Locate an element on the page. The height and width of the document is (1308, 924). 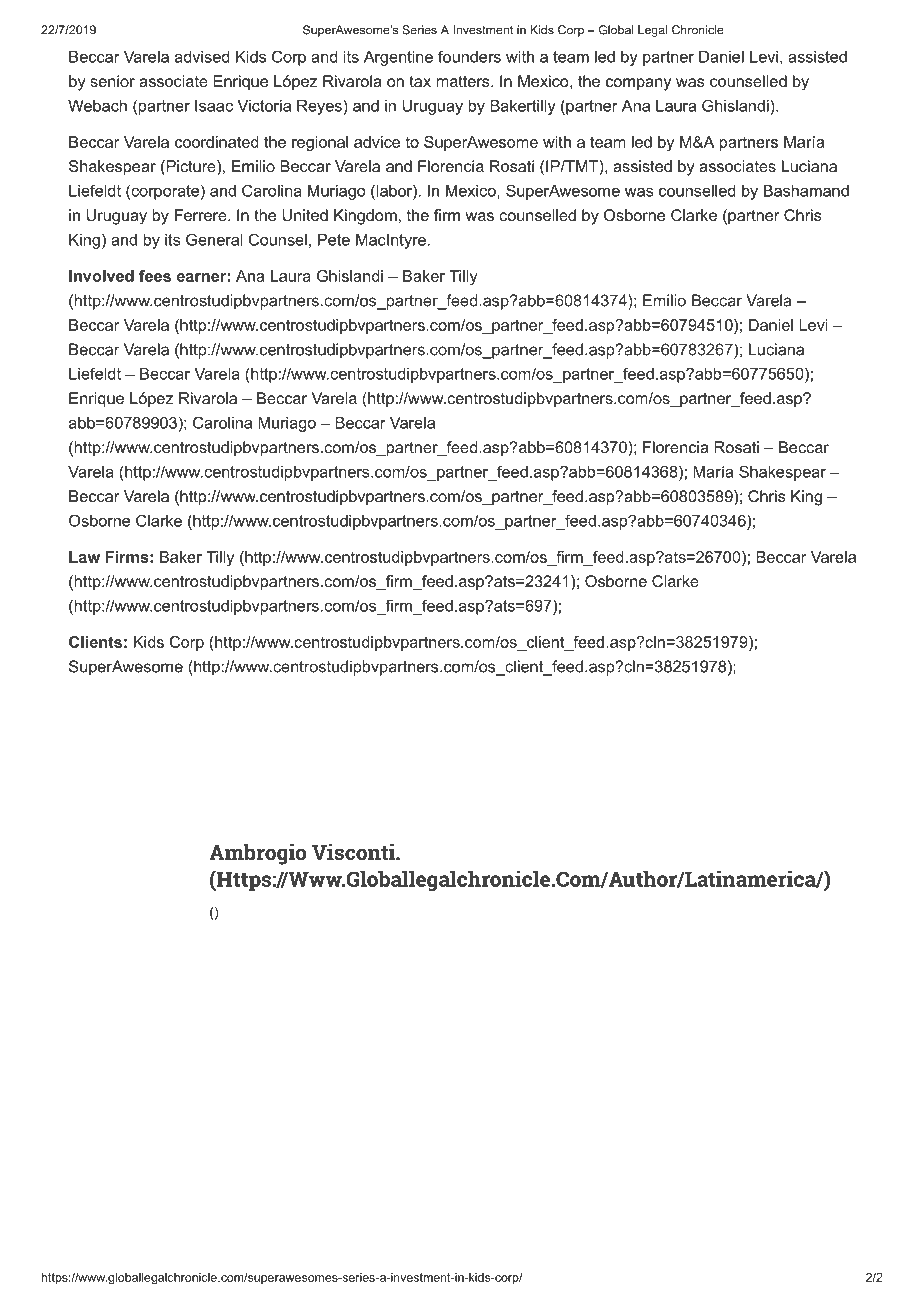
Argentine is located at coordinates (398, 58).
